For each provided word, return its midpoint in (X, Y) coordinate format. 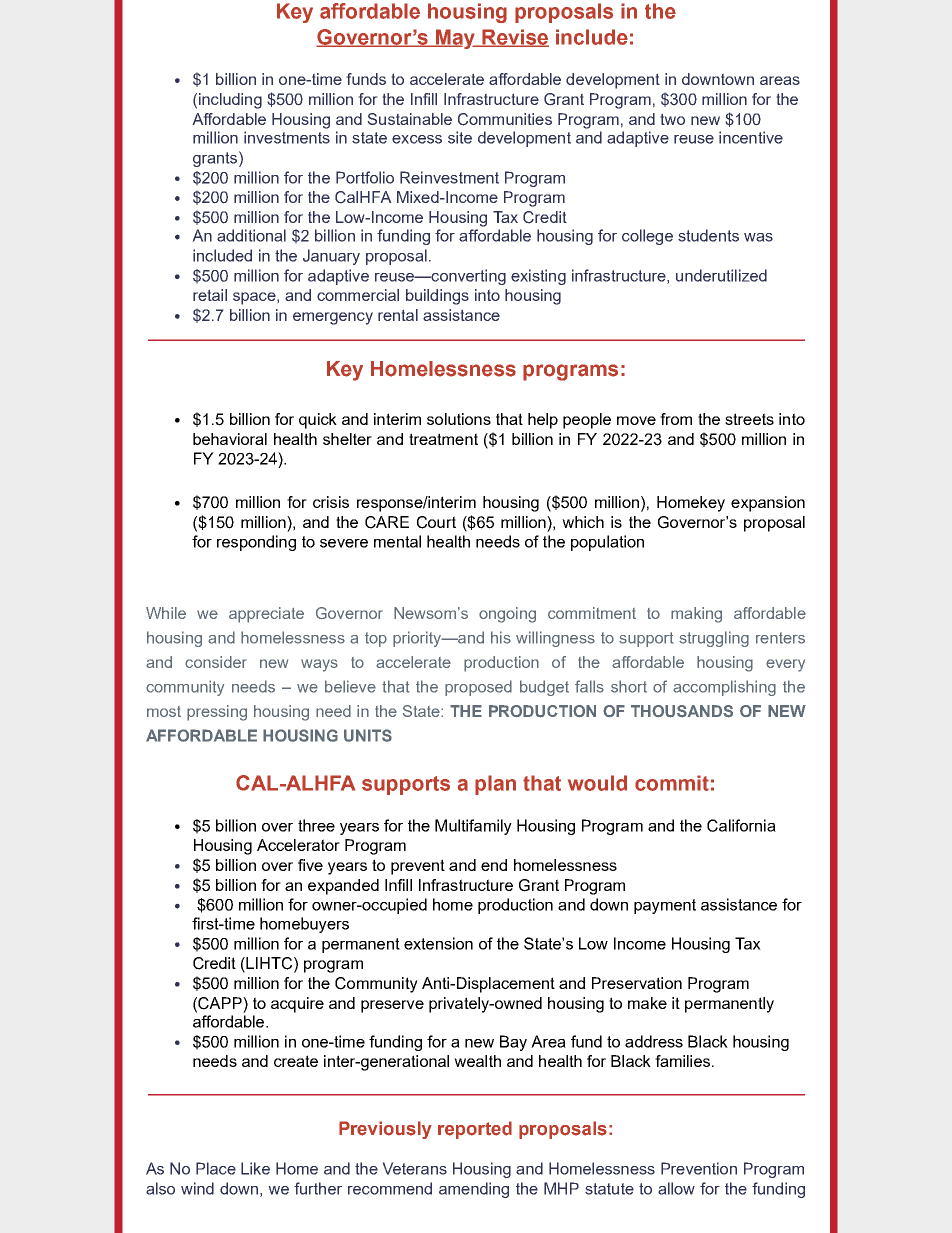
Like (255, 1168)
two (672, 119)
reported (475, 1130)
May (456, 39)
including (230, 101)
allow (676, 1188)
